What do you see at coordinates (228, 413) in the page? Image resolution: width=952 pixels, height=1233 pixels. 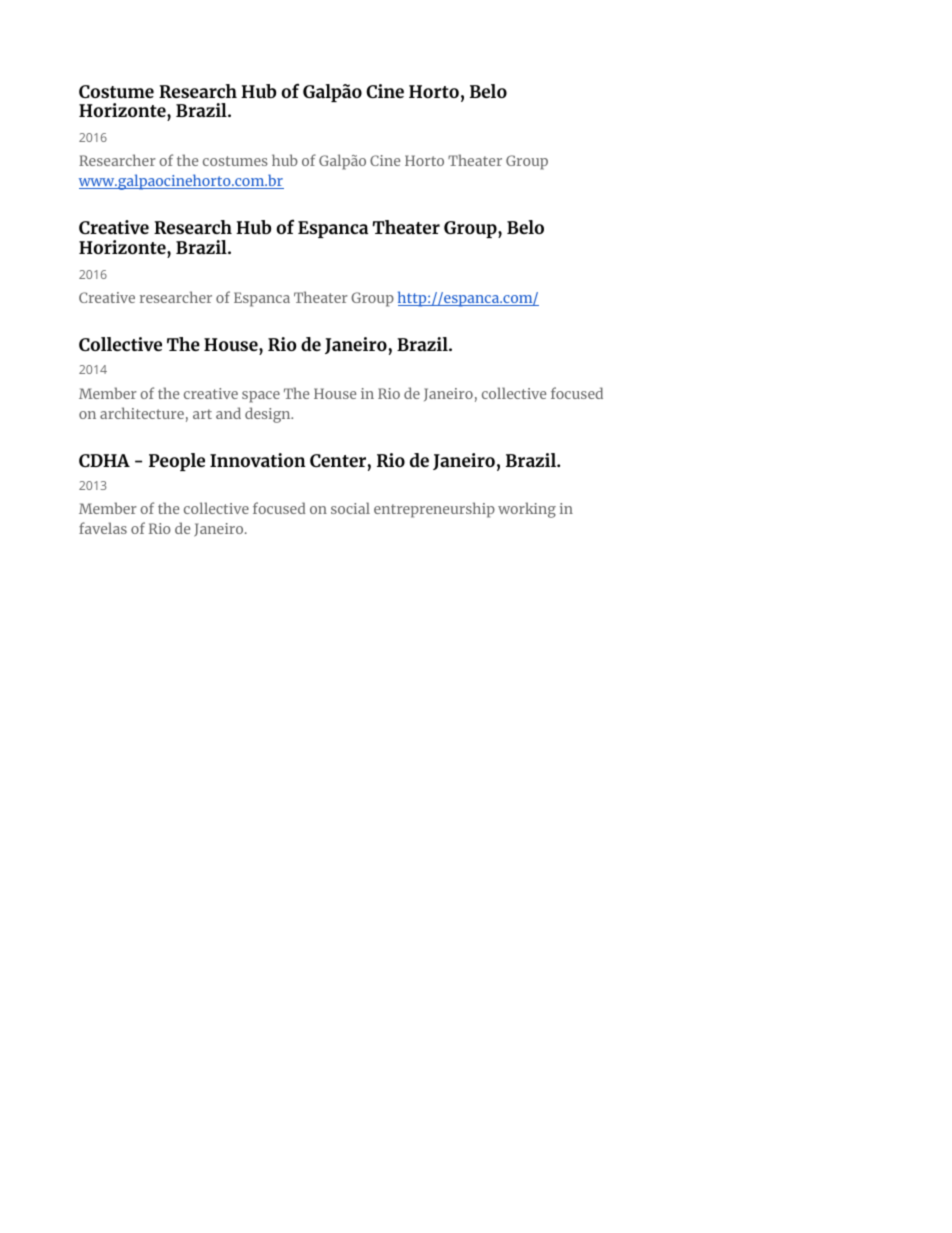 I see `and` at bounding box center [228, 413].
